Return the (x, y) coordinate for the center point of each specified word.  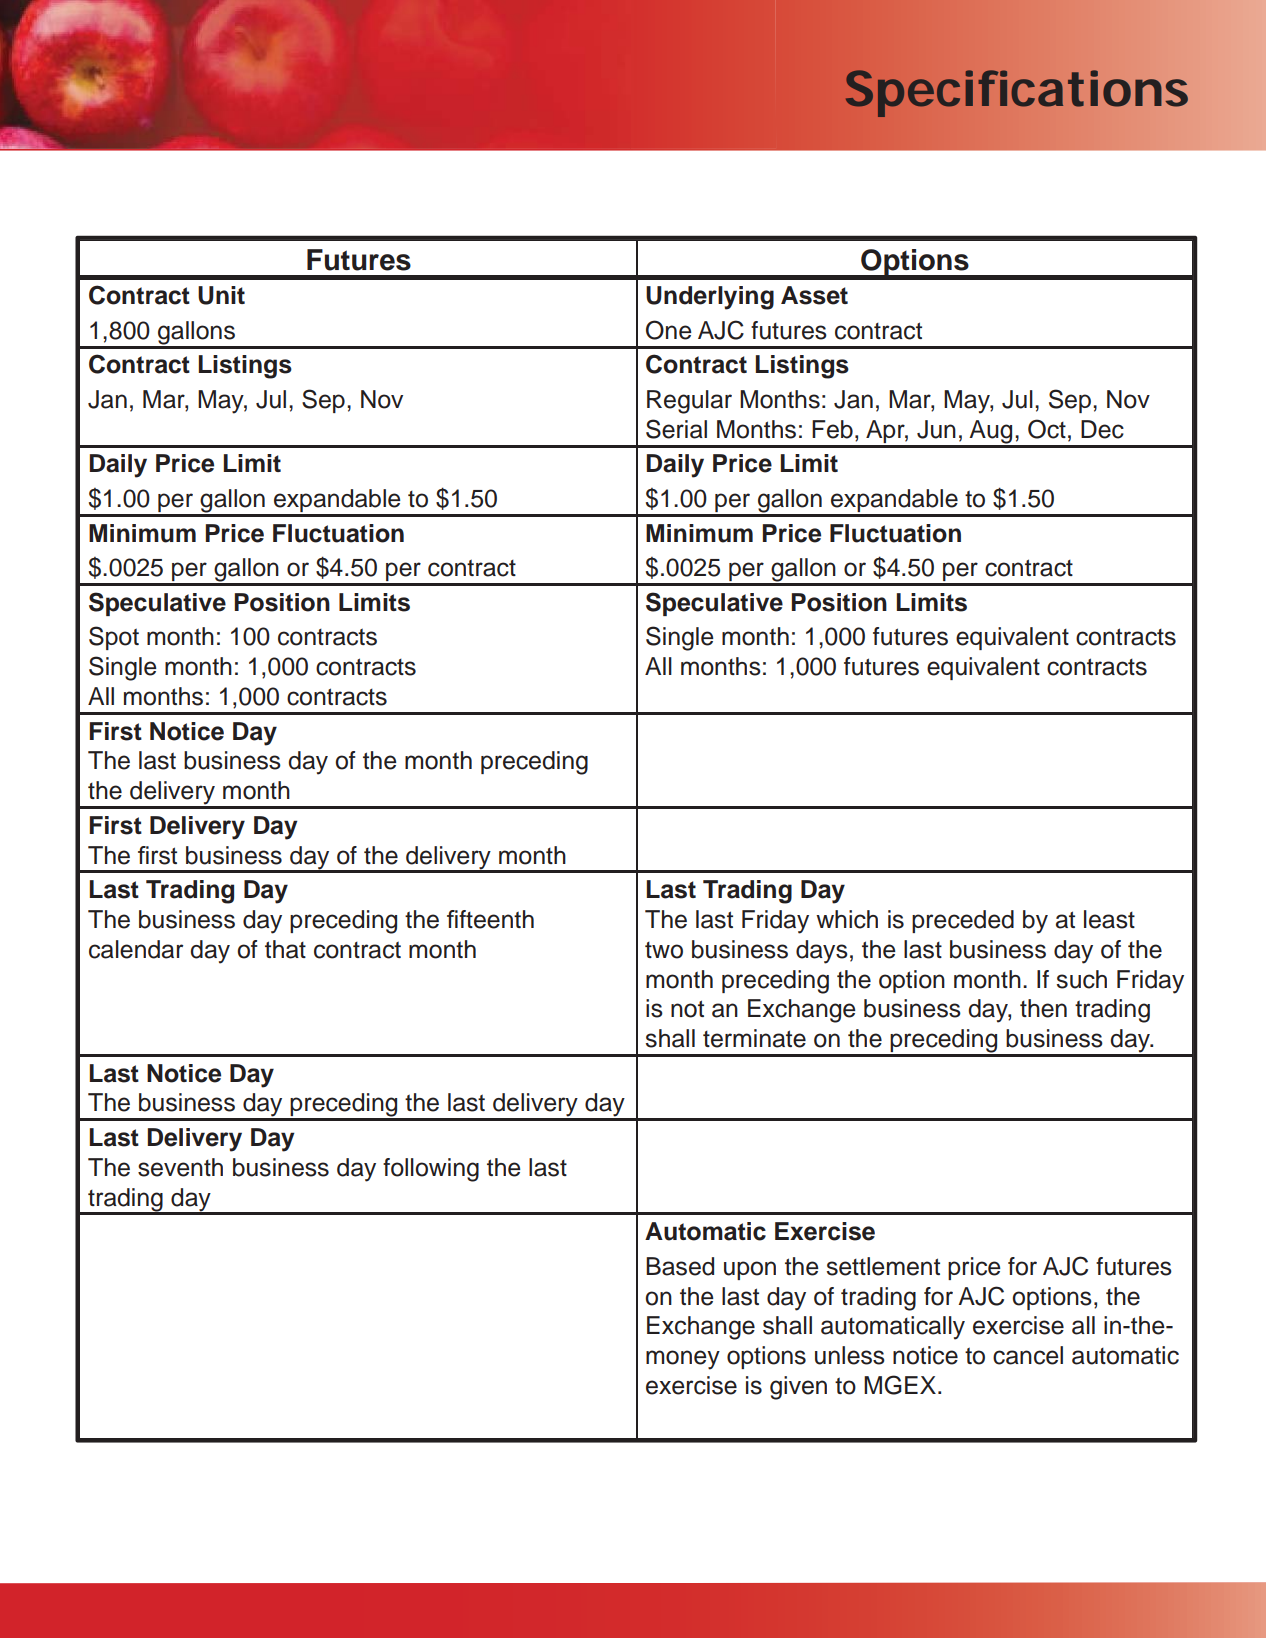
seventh (180, 1167)
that (285, 949)
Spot (114, 638)
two (664, 950)
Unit (221, 295)
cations (1099, 88)
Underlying (710, 298)
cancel (1028, 1355)
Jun (936, 429)
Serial (676, 429)
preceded (963, 921)
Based (680, 1266)
